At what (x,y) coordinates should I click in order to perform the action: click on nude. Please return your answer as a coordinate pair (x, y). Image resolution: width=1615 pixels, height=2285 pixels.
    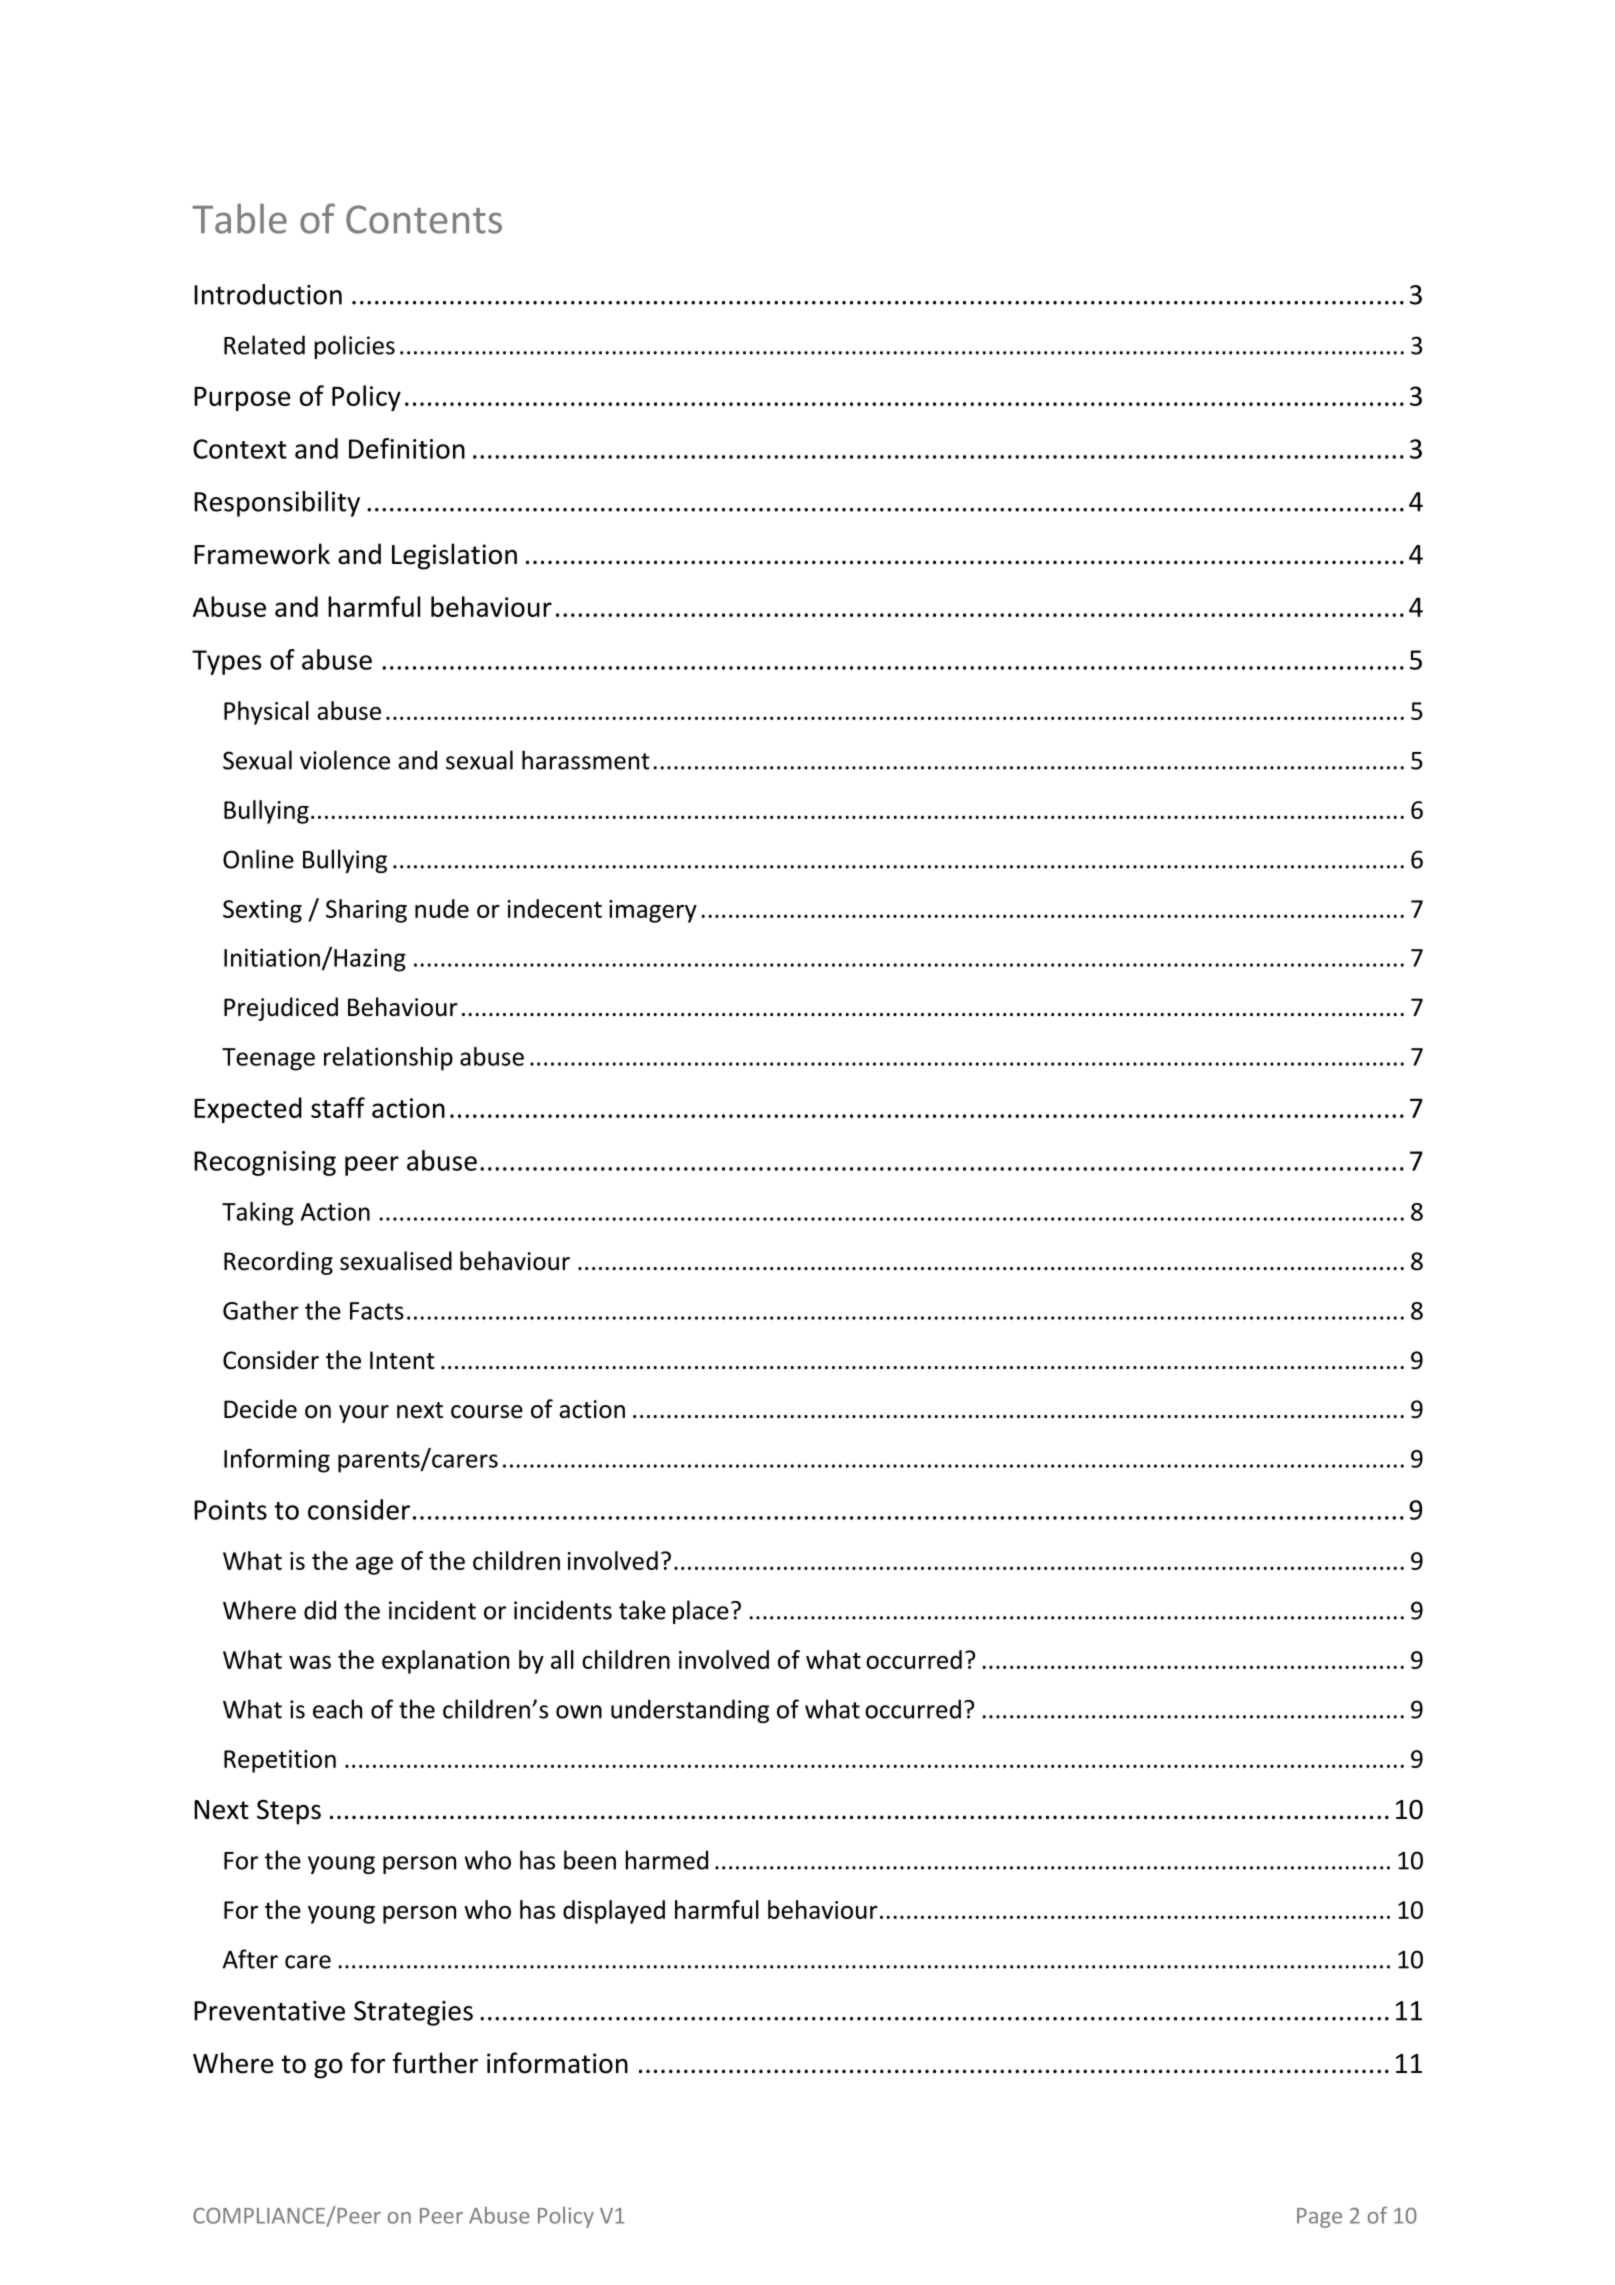
    Looking at the image, I should click on (442, 908).
